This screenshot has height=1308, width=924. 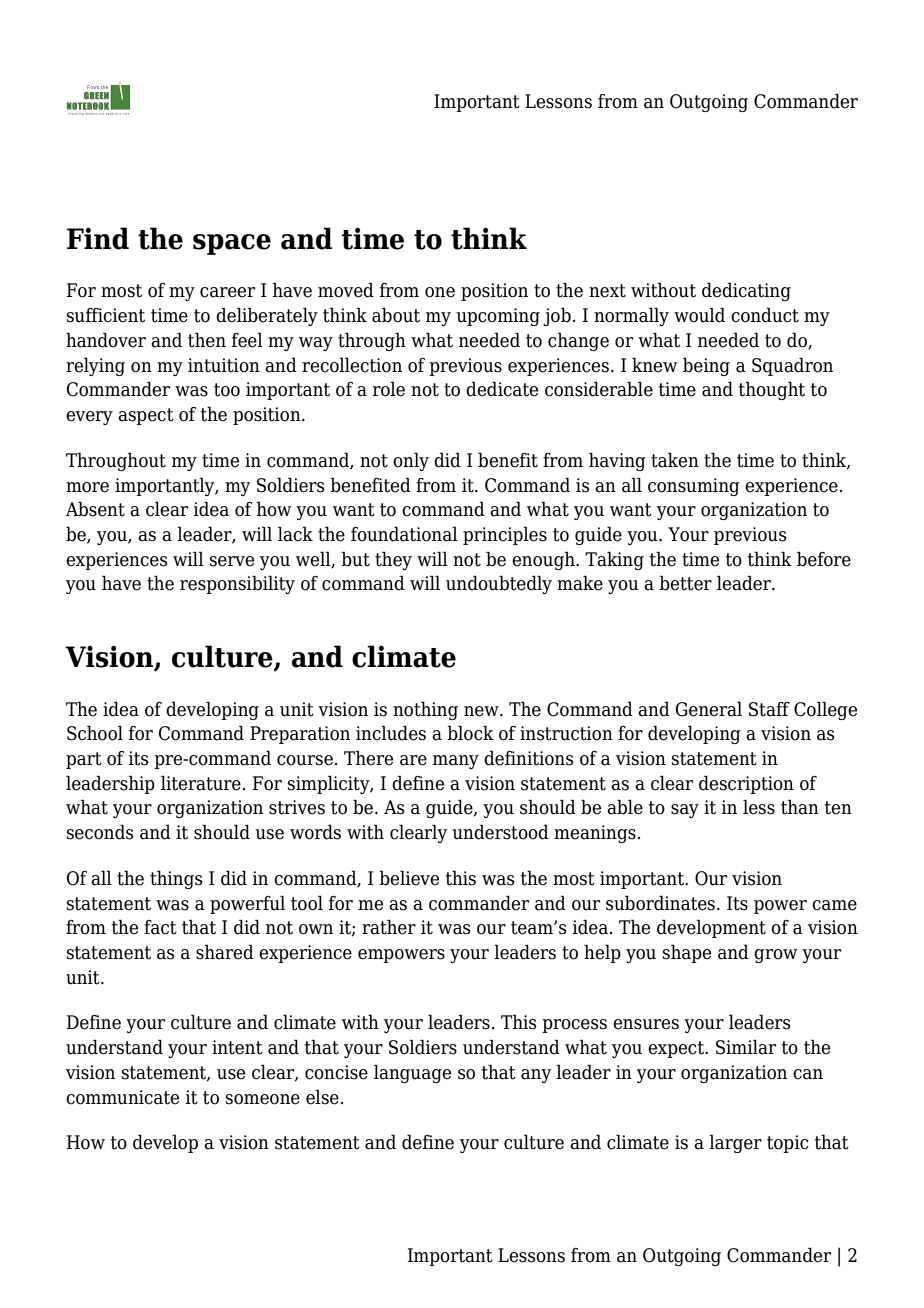 What do you see at coordinates (87, 487) in the screenshot?
I see `more` at bounding box center [87, 487].
